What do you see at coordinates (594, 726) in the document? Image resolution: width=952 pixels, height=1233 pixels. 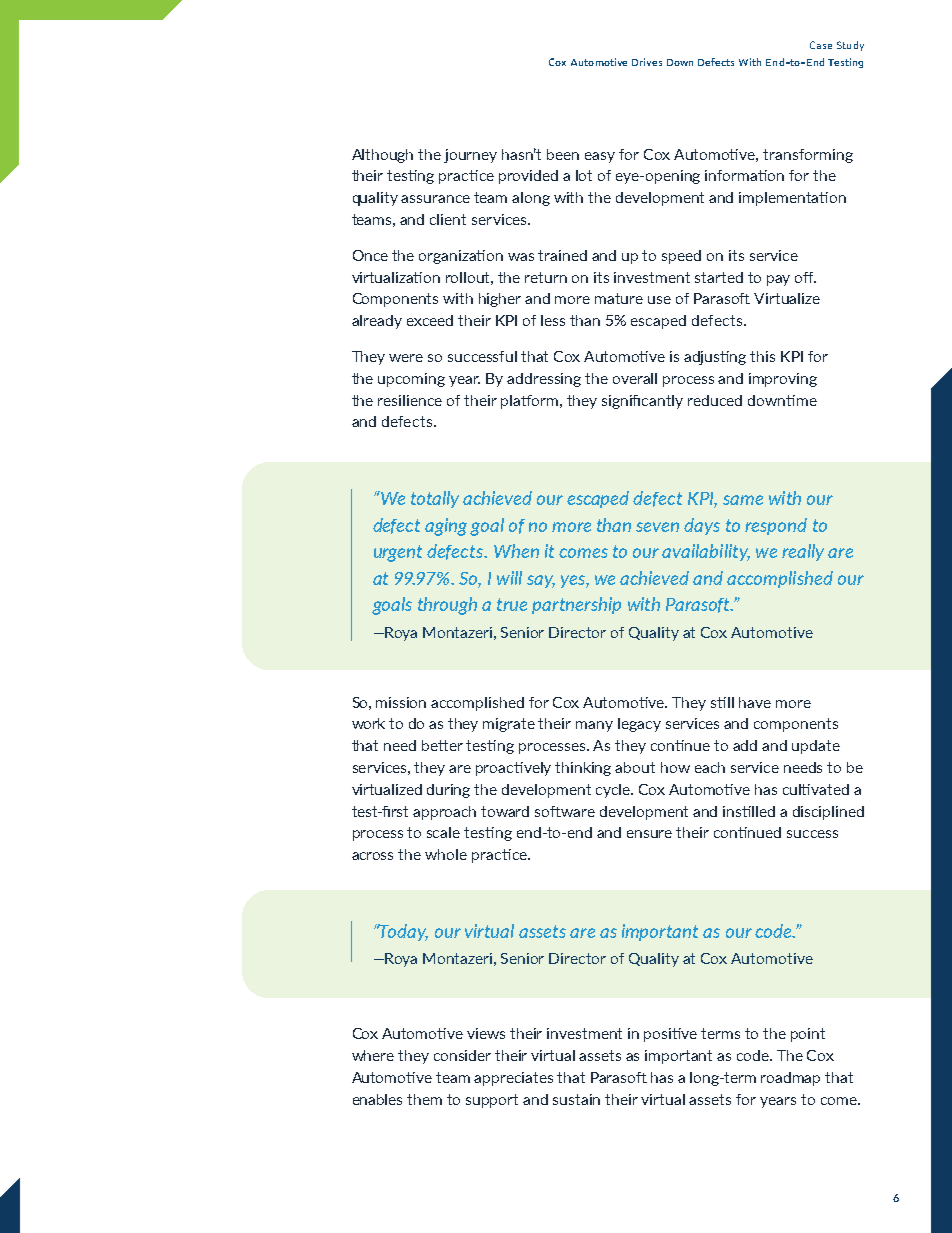 I see `many` at bounding box center [594, 726].
